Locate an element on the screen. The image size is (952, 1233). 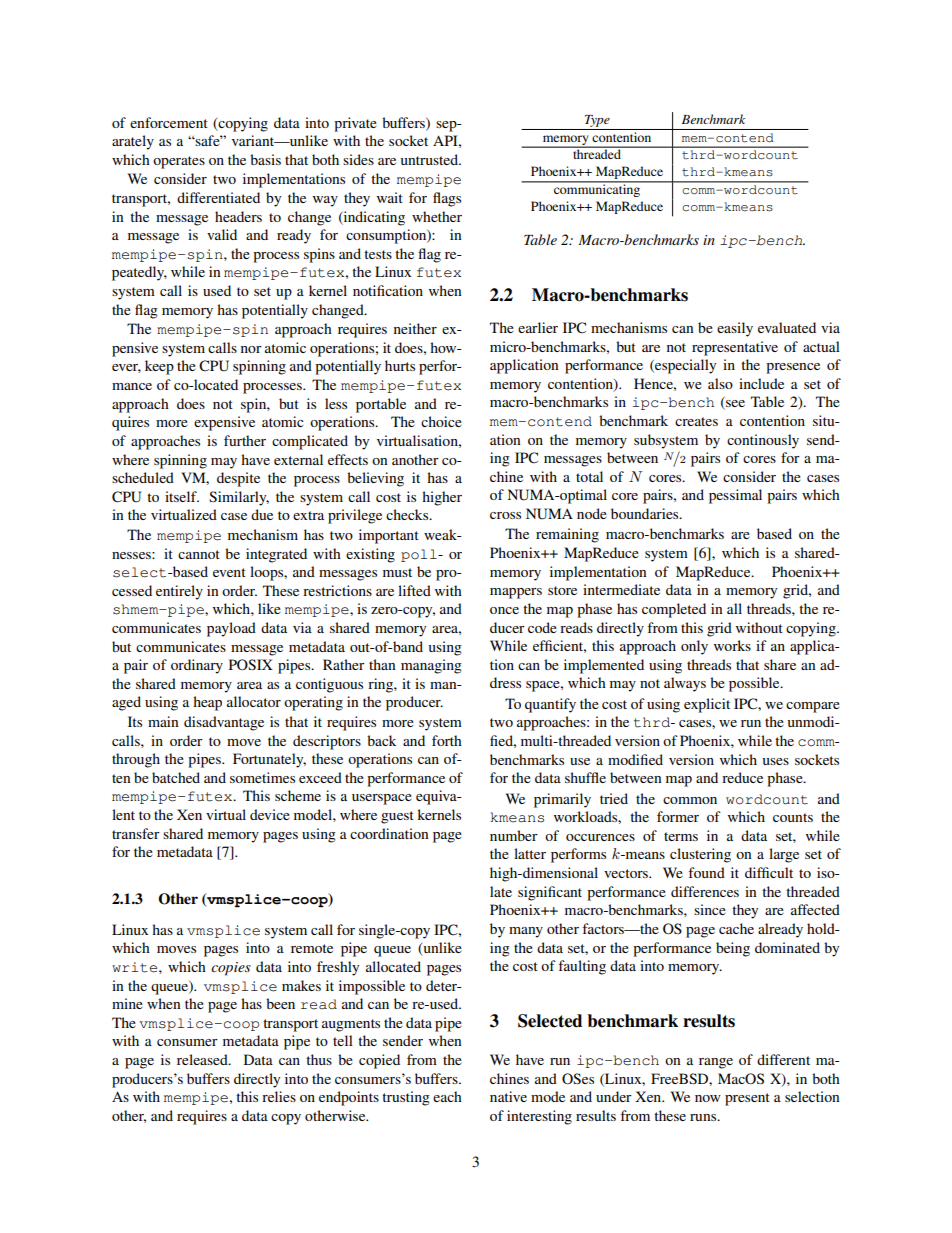
Type is located at coordinates (597, 121).
